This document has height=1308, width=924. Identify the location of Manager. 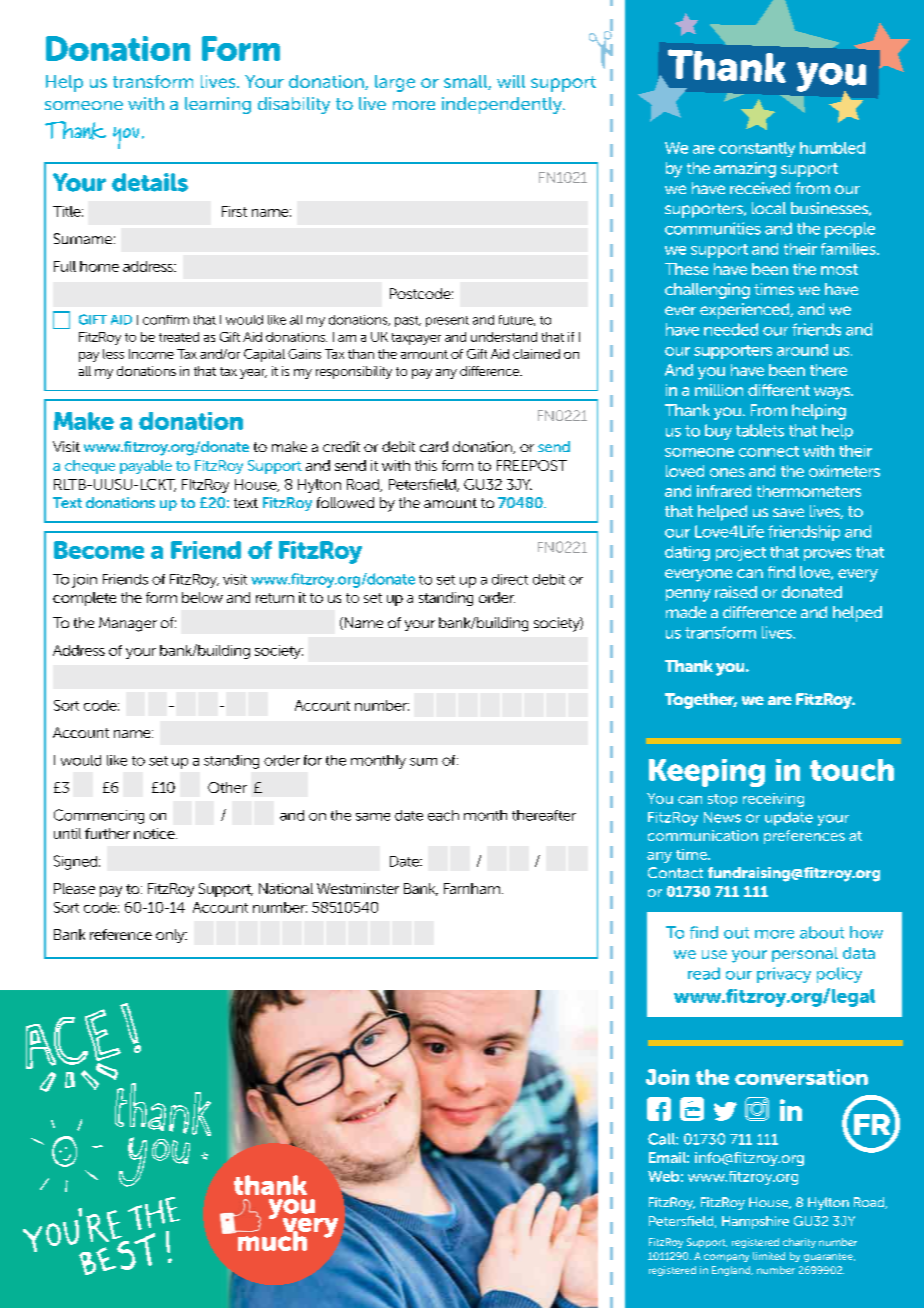
(128, 624).
